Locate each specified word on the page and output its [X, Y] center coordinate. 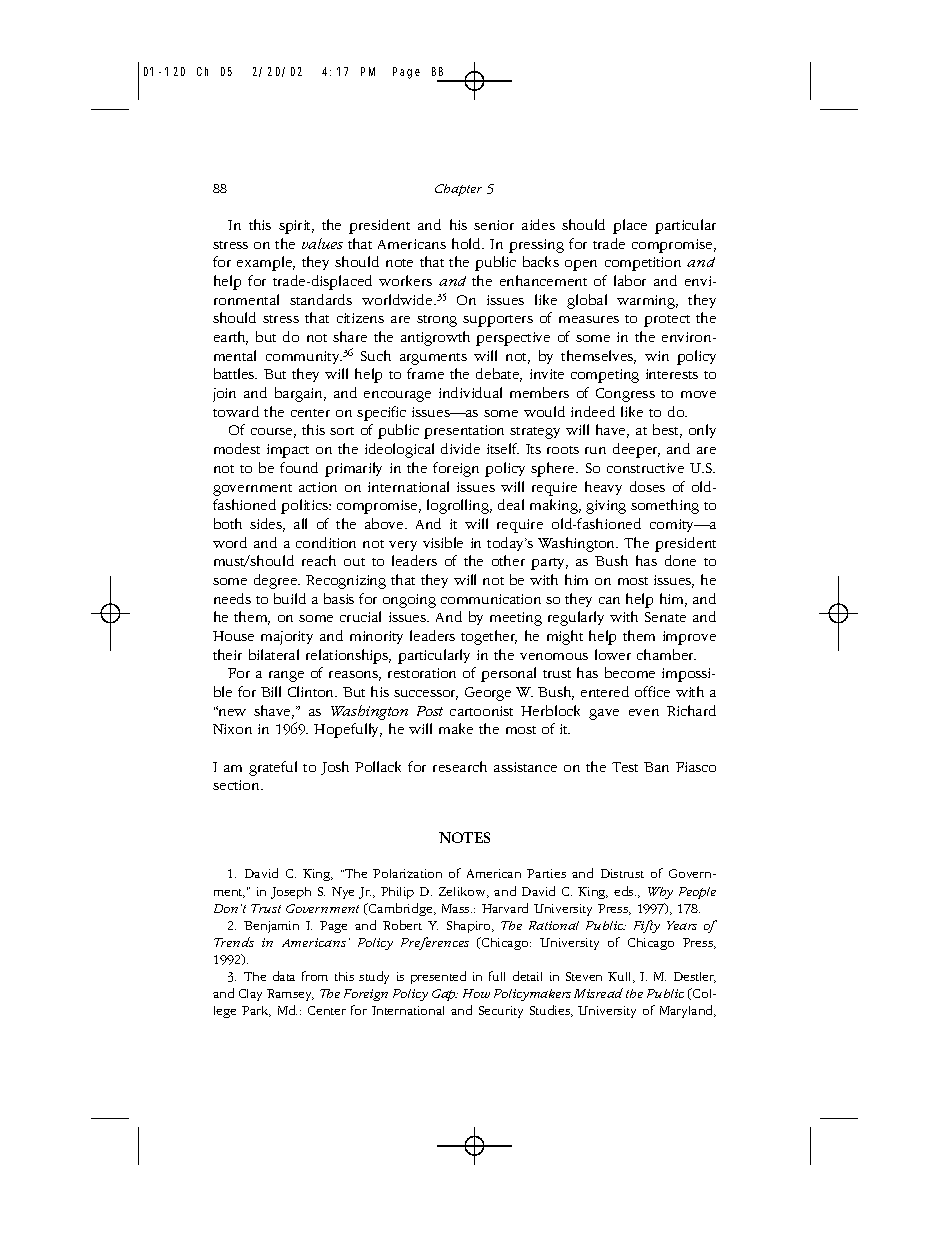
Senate [665, 617]
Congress [625, 395]
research [460, 766]
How [476, 993]
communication [491, 599]
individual [470, 392]
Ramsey [290, 995]
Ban [656, 767]
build [290, 598]
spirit [296, 227]
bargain [300, 394]
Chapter [458, 190]
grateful [273, 768]
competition [643, 264]
